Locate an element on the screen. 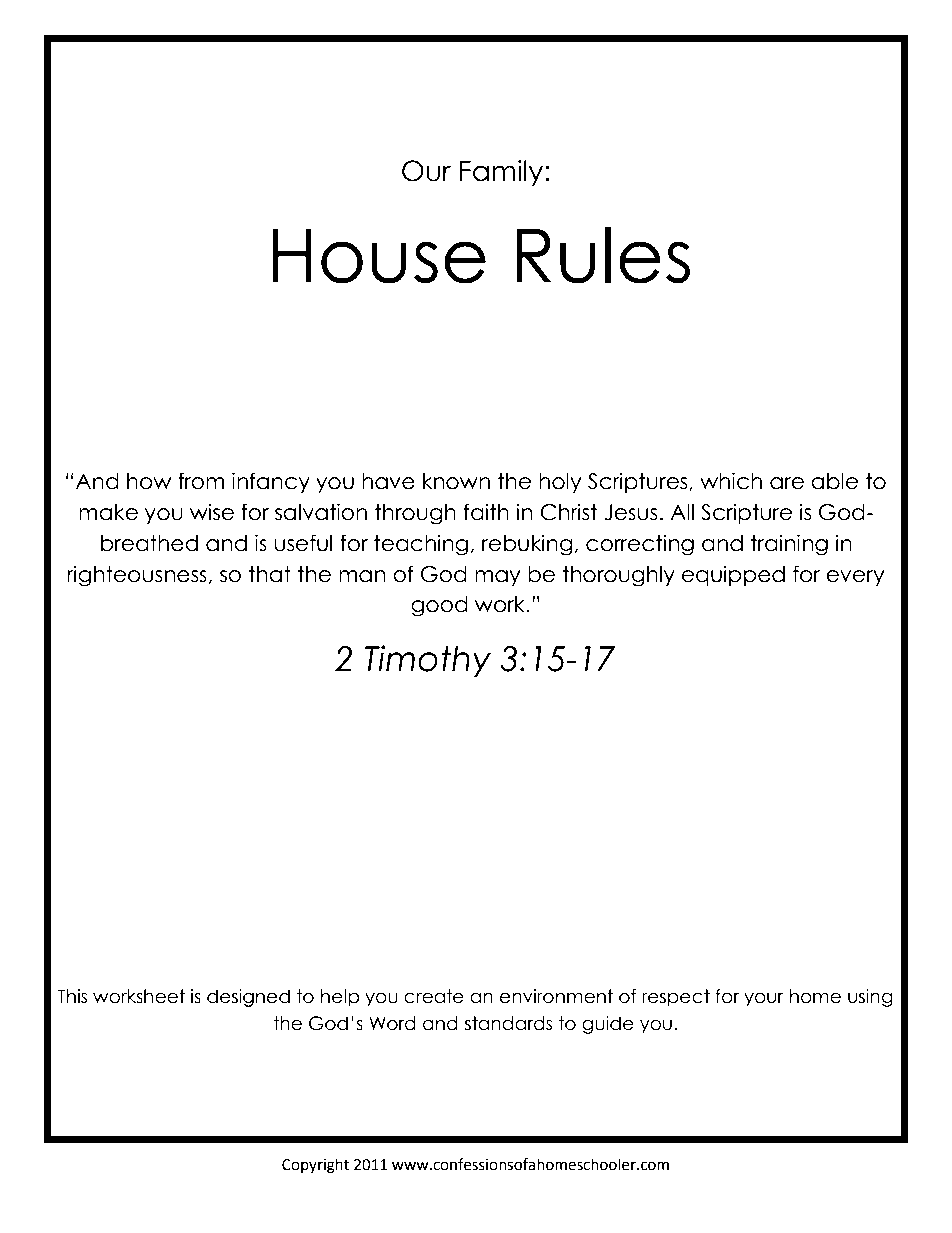 The image size is (952, 1233). Copyright is located at coordinates (315, 1166).
